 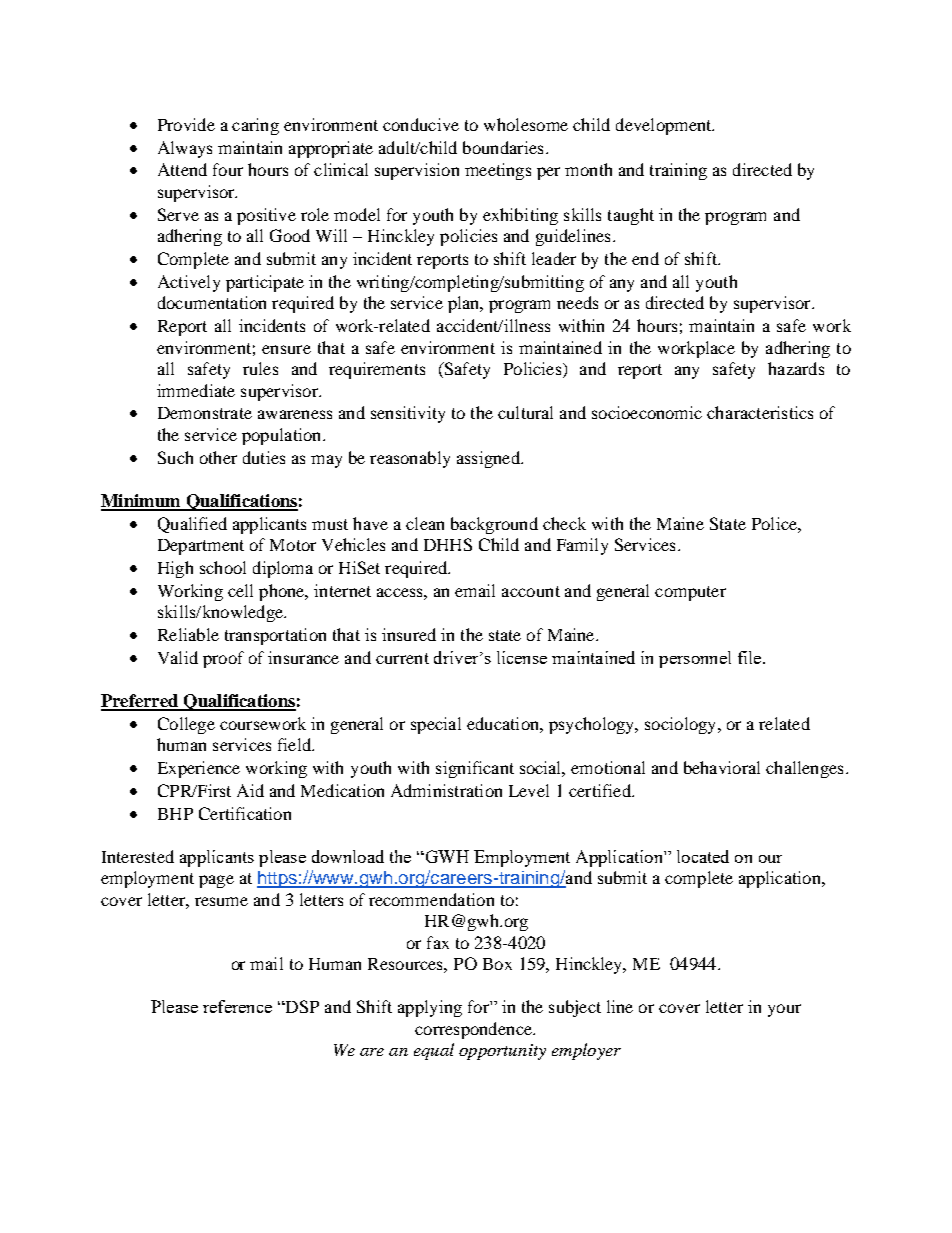 What do you see at coordinates (665, 126) in the screenshot?
I see `development` at bounding box center [665, 126].
